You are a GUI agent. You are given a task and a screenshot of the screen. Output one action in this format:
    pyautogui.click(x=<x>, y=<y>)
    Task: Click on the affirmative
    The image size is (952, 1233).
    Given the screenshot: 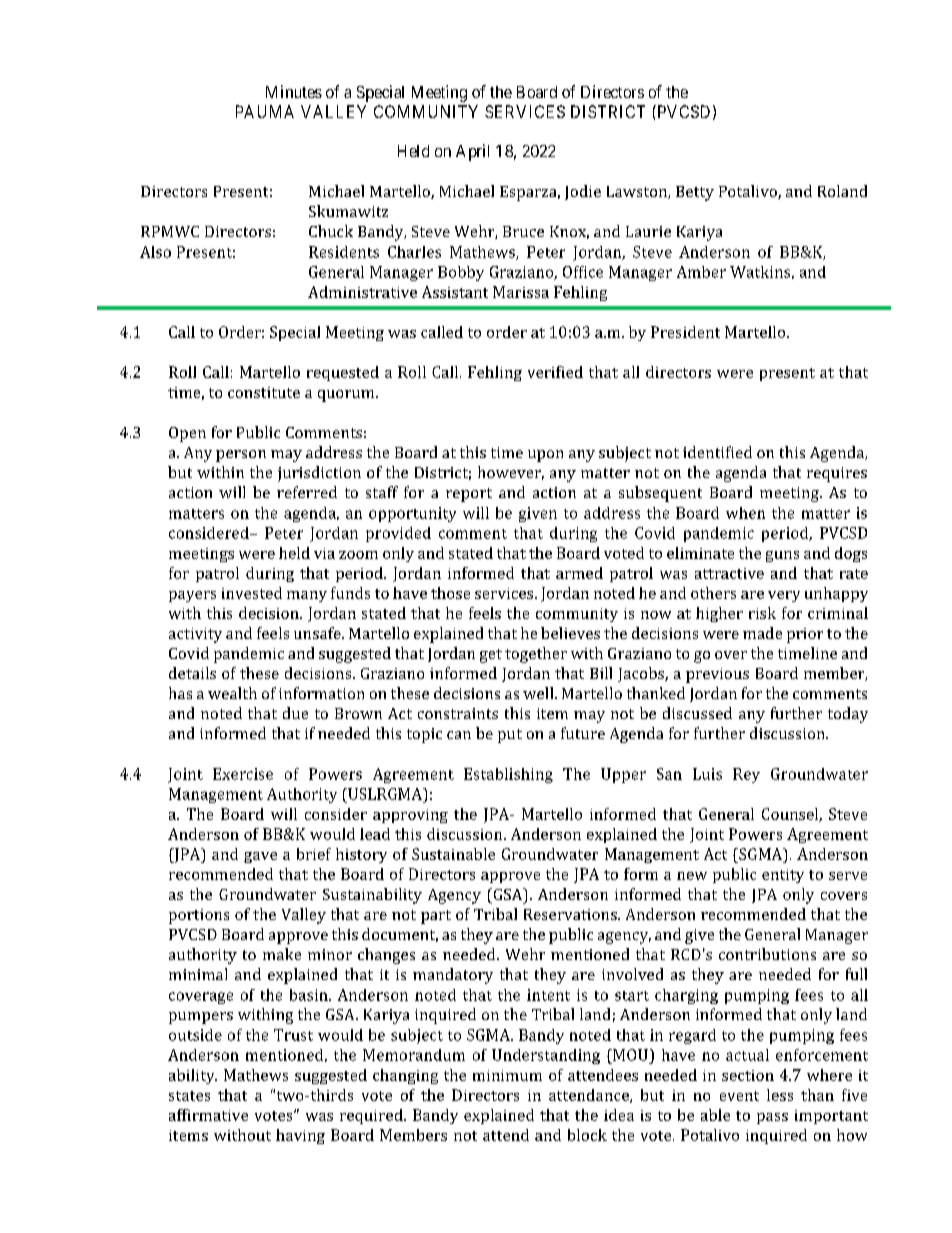 What is the action you would take?
    pyautogui.click(x=208, y=1115)
